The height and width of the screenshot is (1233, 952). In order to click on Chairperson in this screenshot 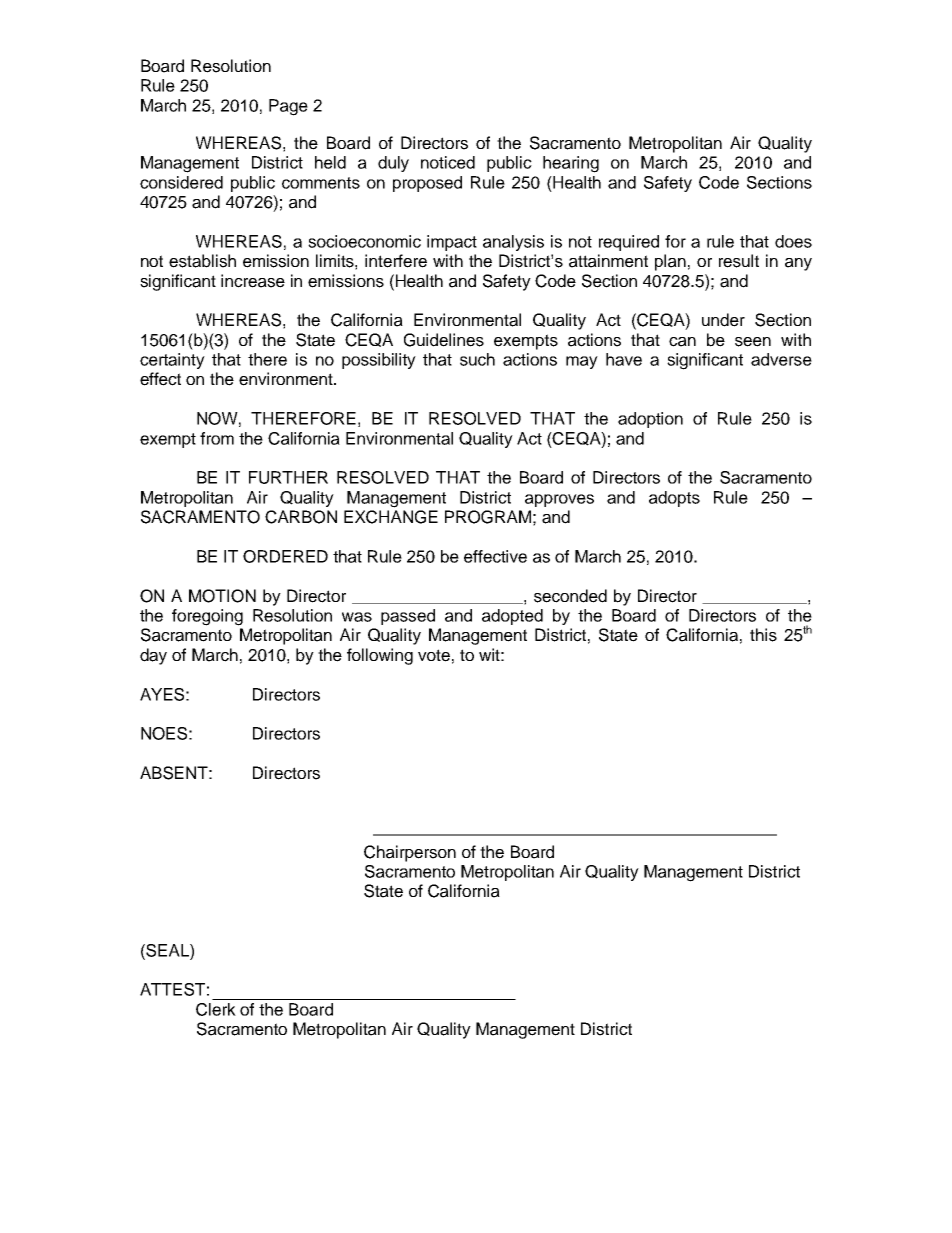, I will do `click(410, 853)`.
